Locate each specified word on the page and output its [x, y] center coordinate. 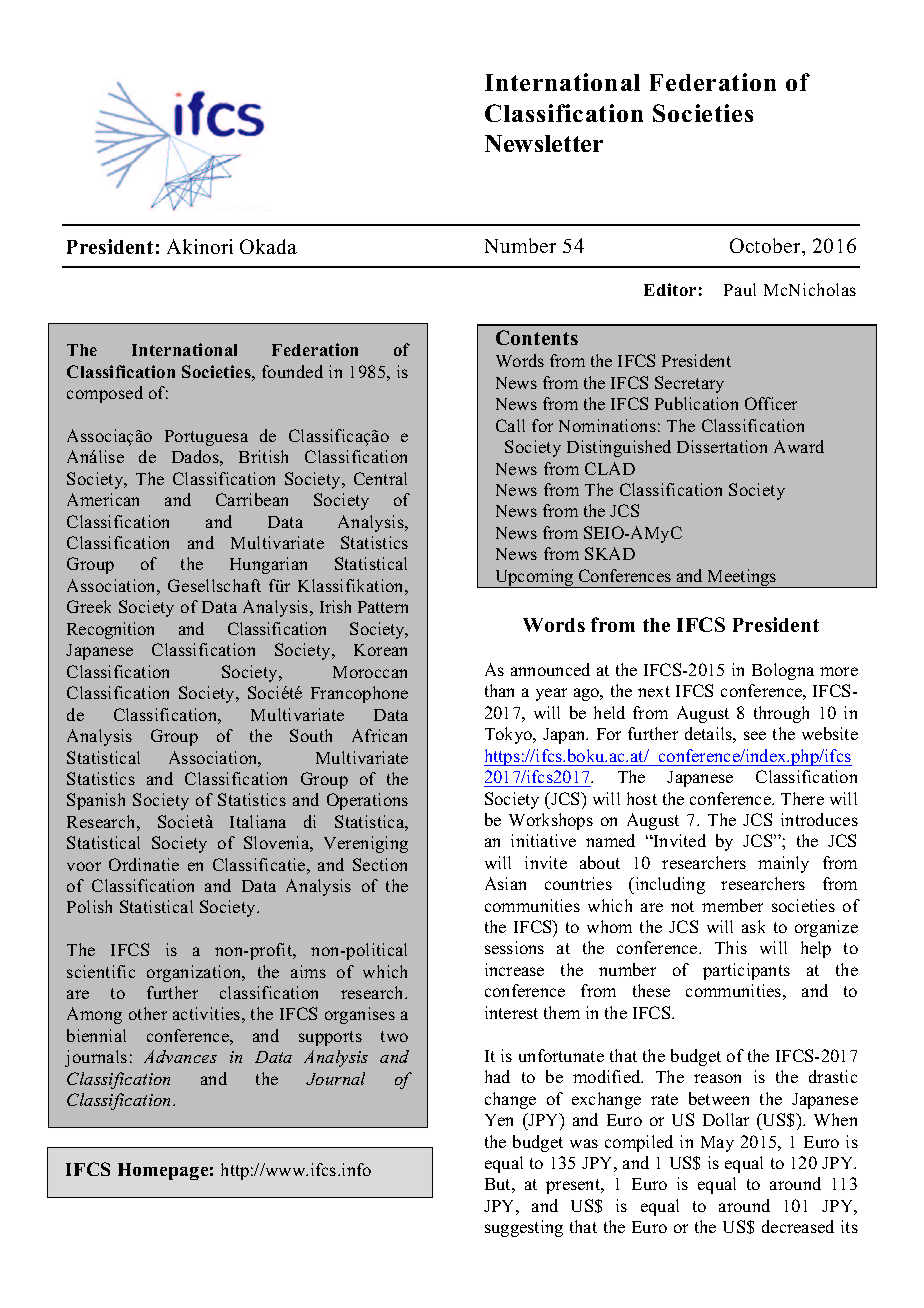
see [755, 735]
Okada [268, 246]
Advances [180, 1056]
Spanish [96, 801]
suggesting [524, 1228]
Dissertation [722, 446]
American [103, 499]
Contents [537, 337]
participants [746, 971]
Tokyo [510, 735]
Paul [740, 289]
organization [195, 973]
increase [514, 969]
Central [380, 478]
